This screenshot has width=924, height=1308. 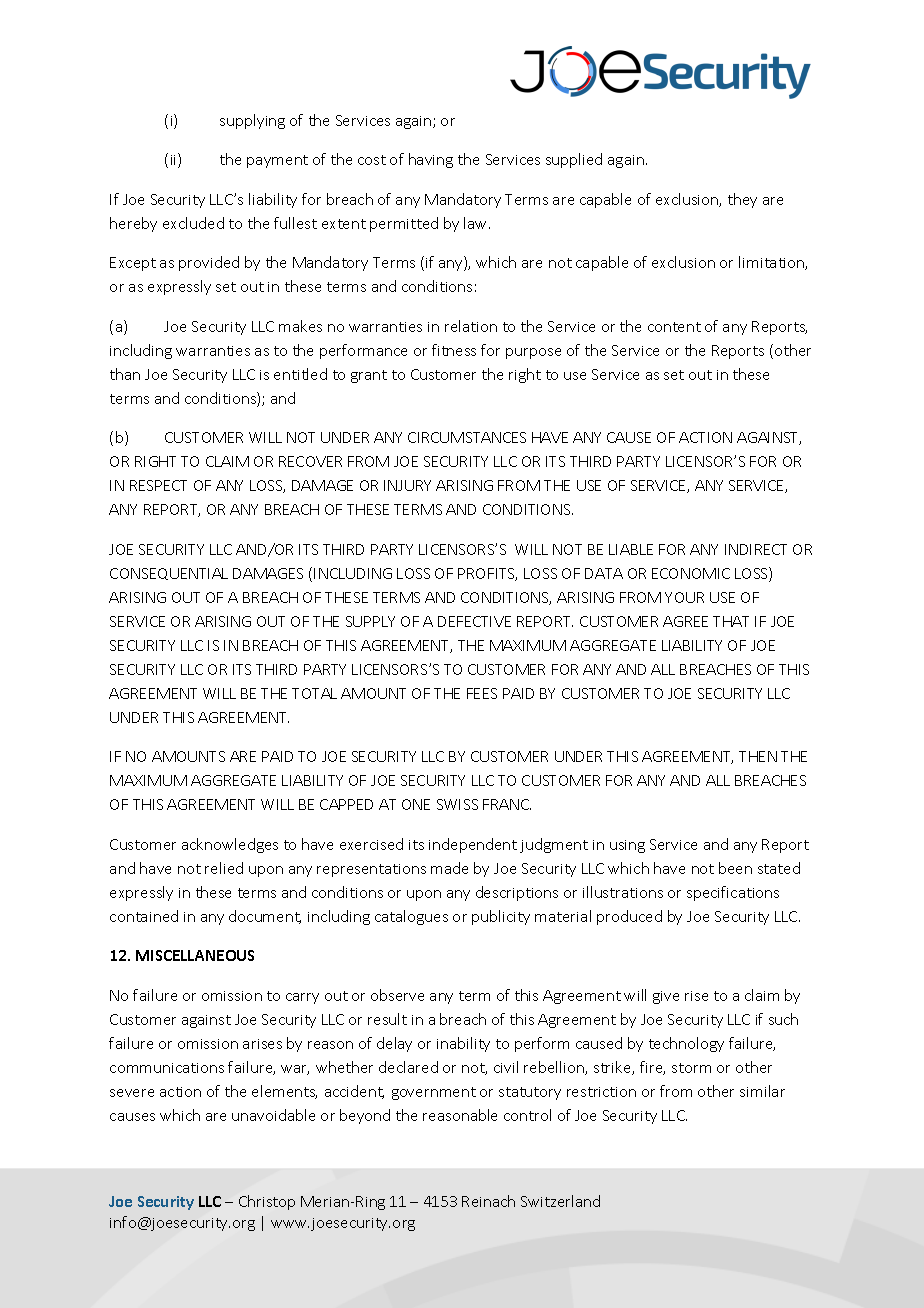 What do you see at coordinates (735, 868) in the screenshot?
I see `been` at bounding box center [735, 868].
